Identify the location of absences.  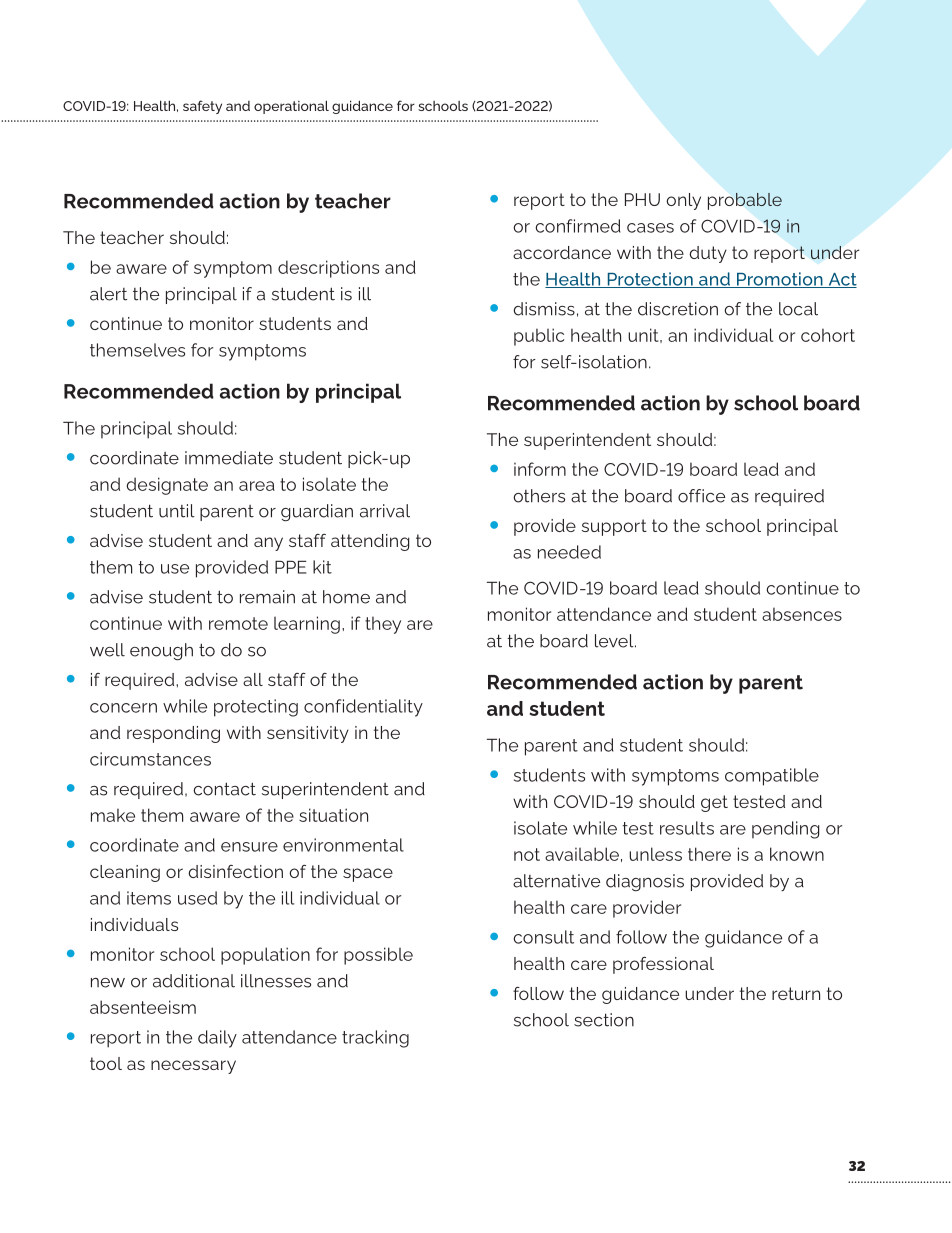
(802, 614).
